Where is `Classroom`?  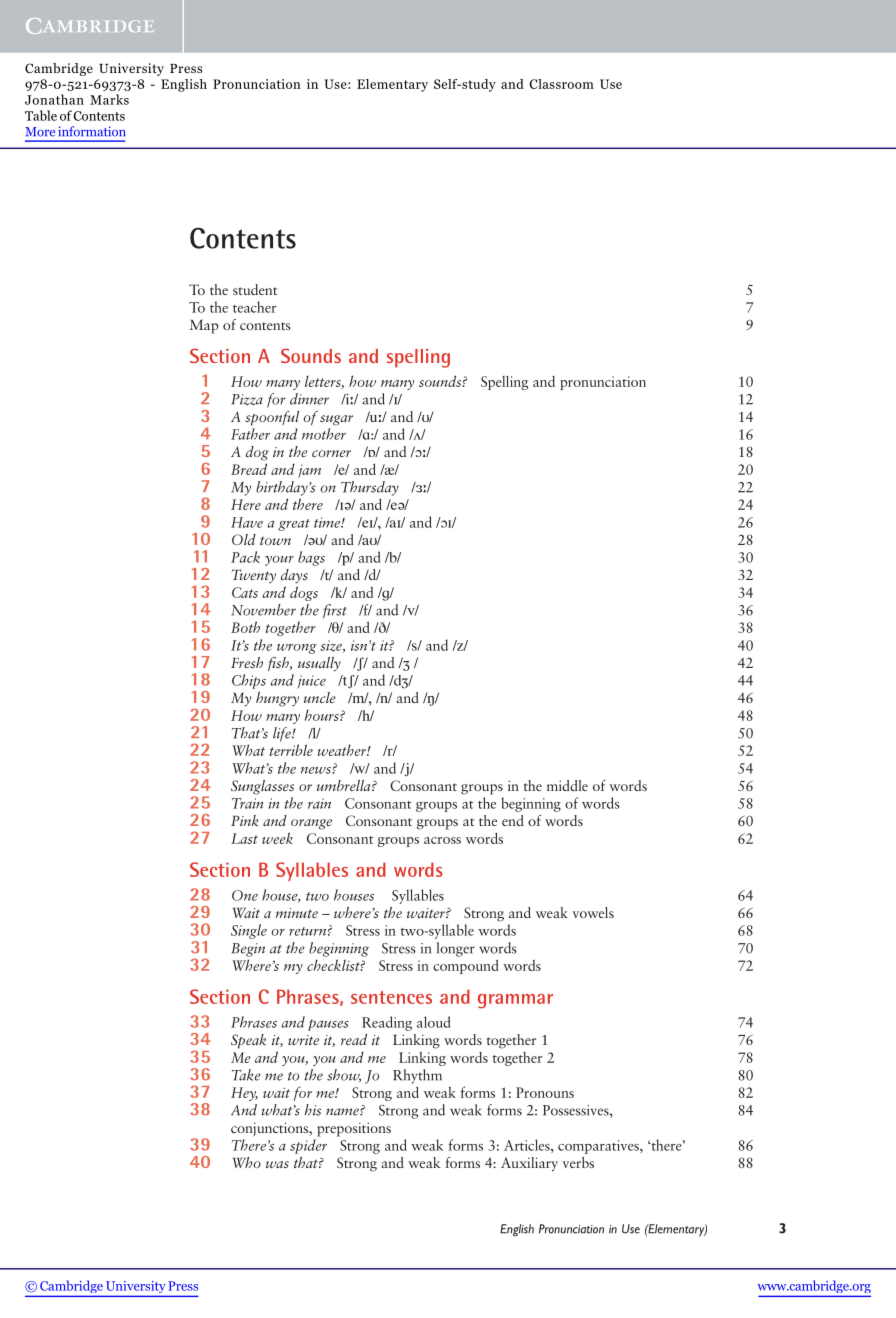 Classroom is located at coordinates (561, 84).
